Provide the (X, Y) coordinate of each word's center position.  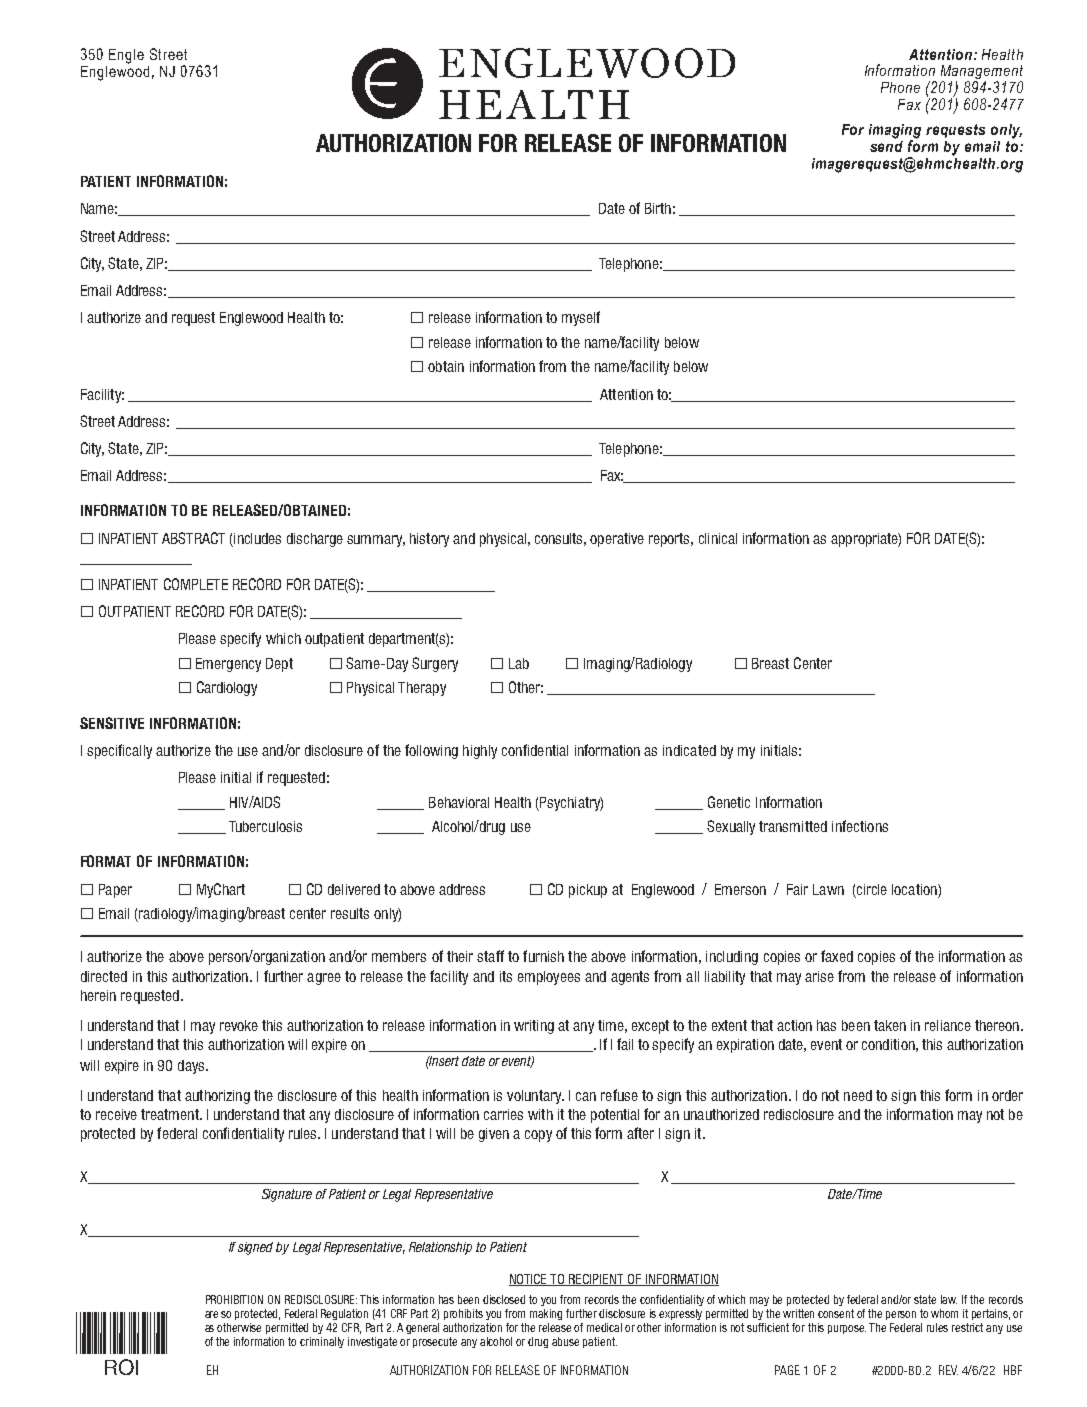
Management (982, 73)
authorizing (217, 1097)
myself (581, 318)
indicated (689, 750)
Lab (519, 663)
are (211, 1314)
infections (860, 826)
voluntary (535, 1097)
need (858, 1095)
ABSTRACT (193, 538)
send (886, 145)
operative (617, 540)
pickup (588, 891)
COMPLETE (196, 584)
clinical (718, 538)
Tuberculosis (265, 826)
